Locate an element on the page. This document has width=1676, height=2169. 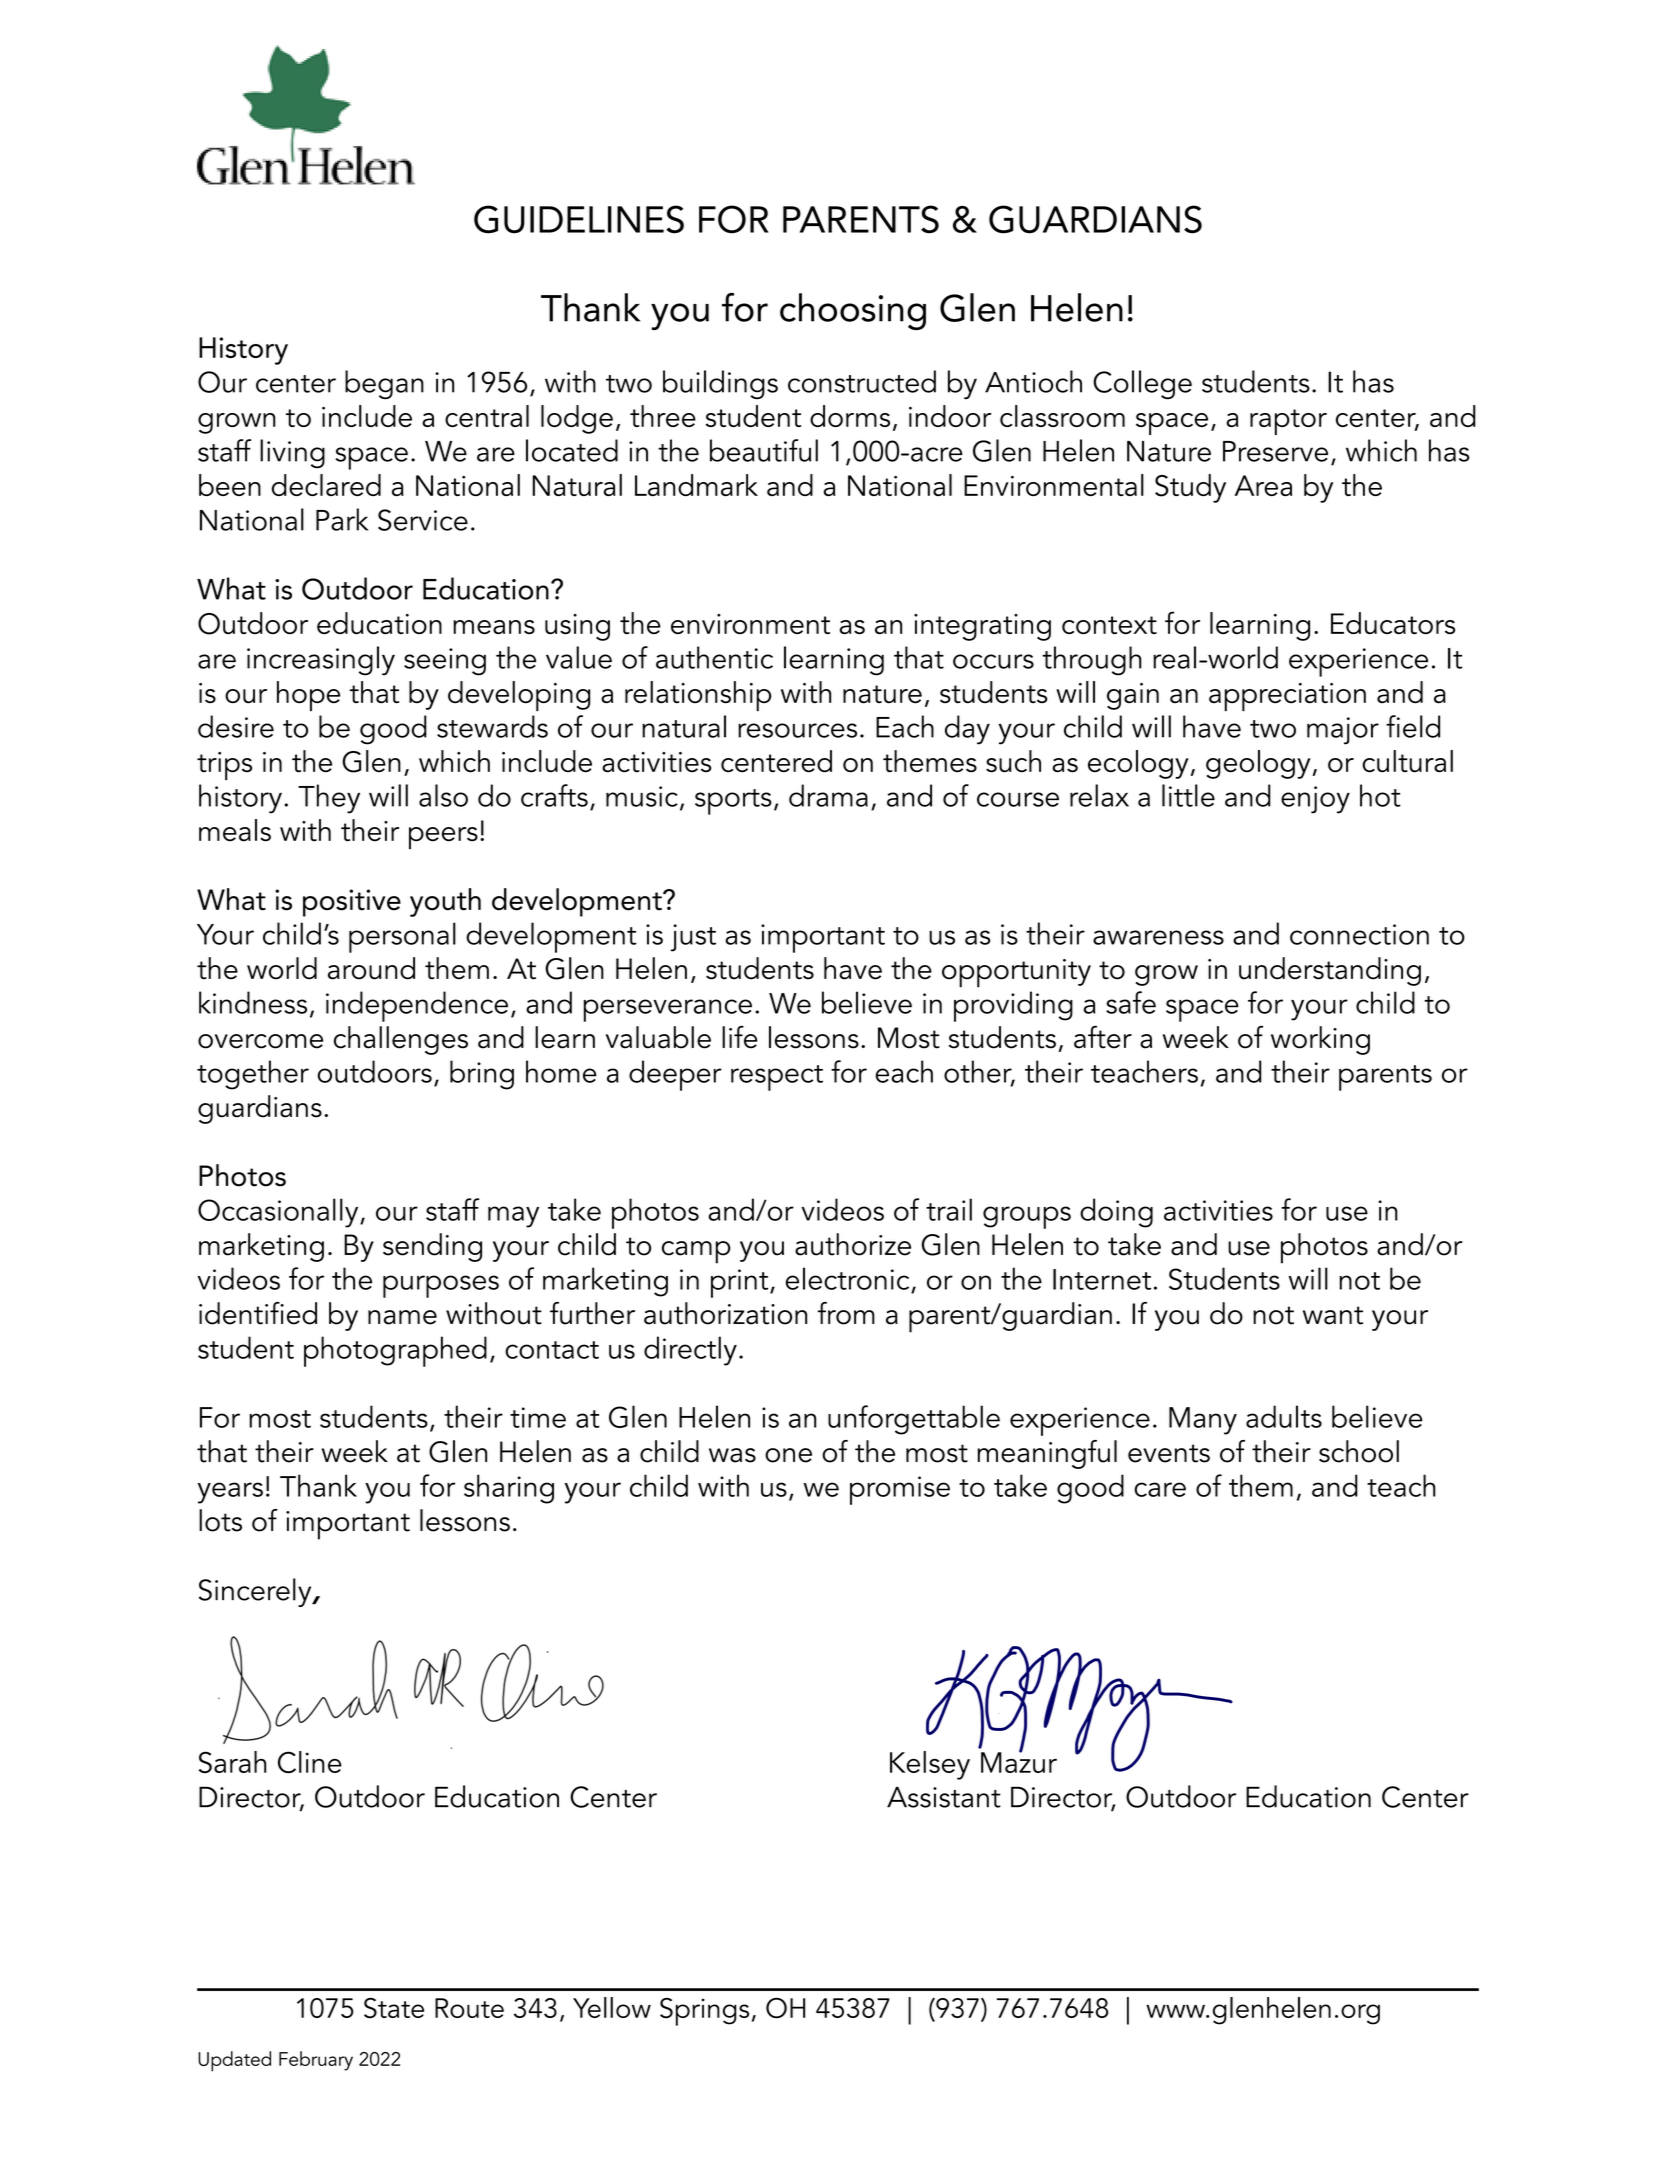
State is located at coordinates (394, 2008).
